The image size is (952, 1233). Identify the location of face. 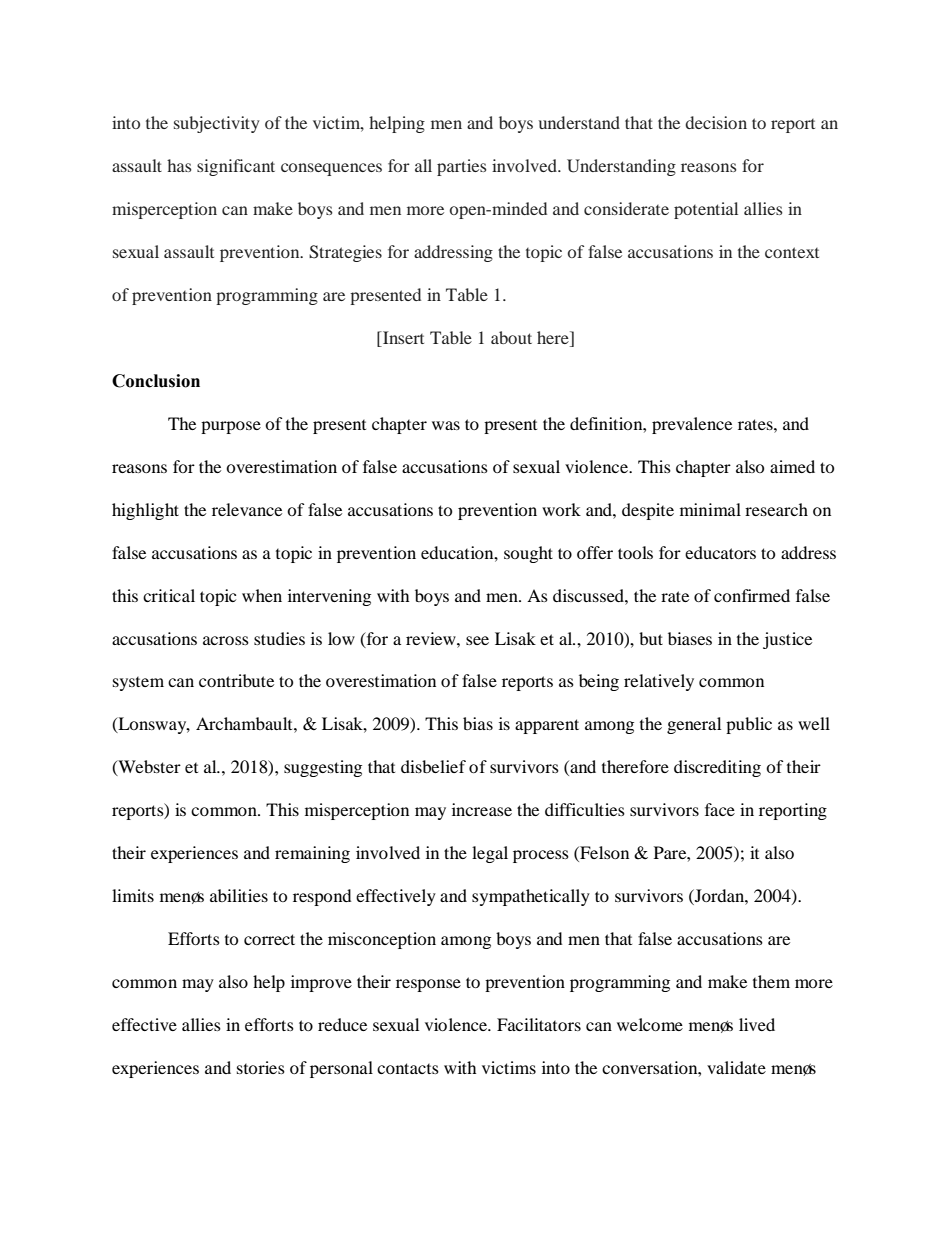
(720, 809).
